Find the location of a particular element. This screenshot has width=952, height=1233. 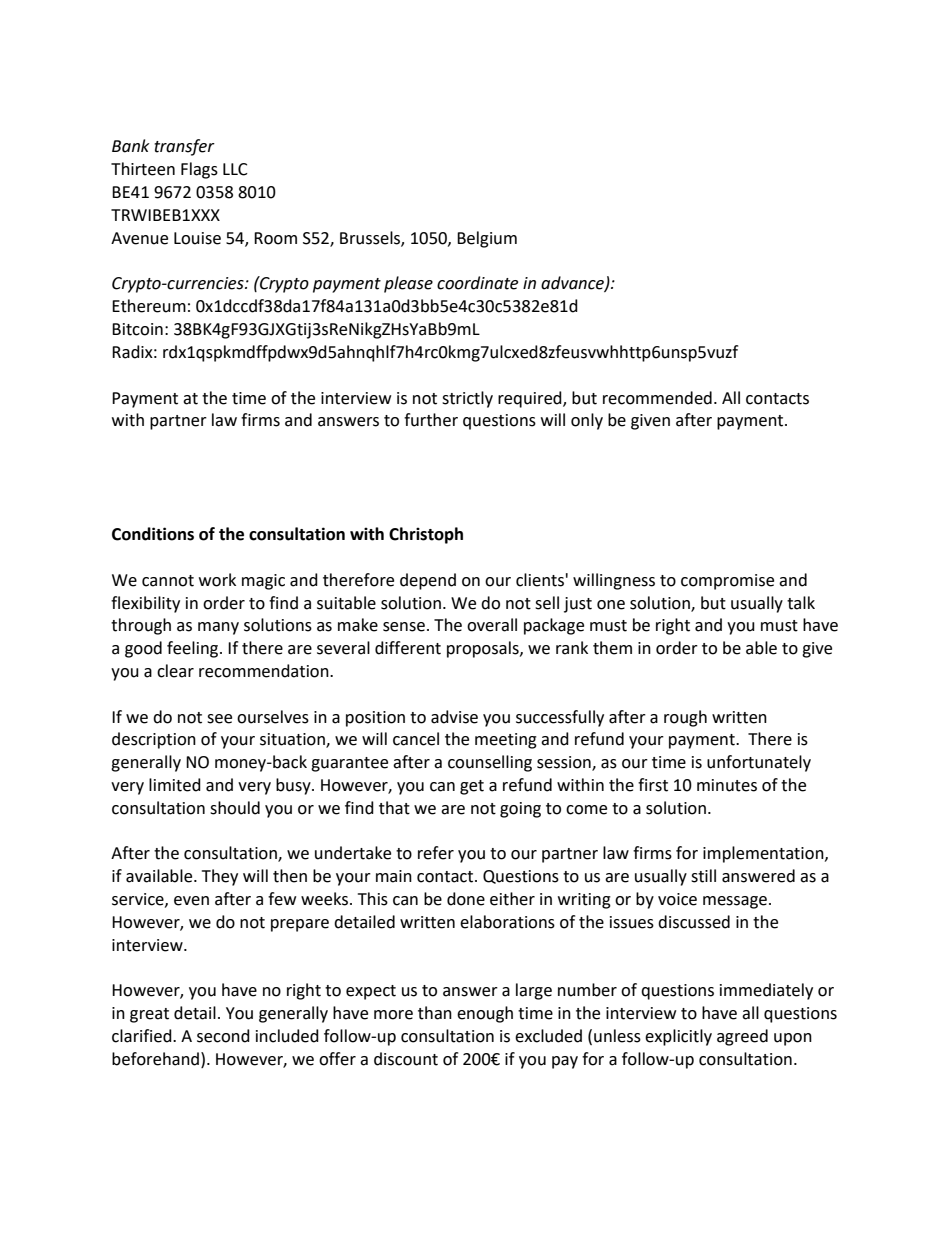

compromise is located at coordinates (727, 582).
